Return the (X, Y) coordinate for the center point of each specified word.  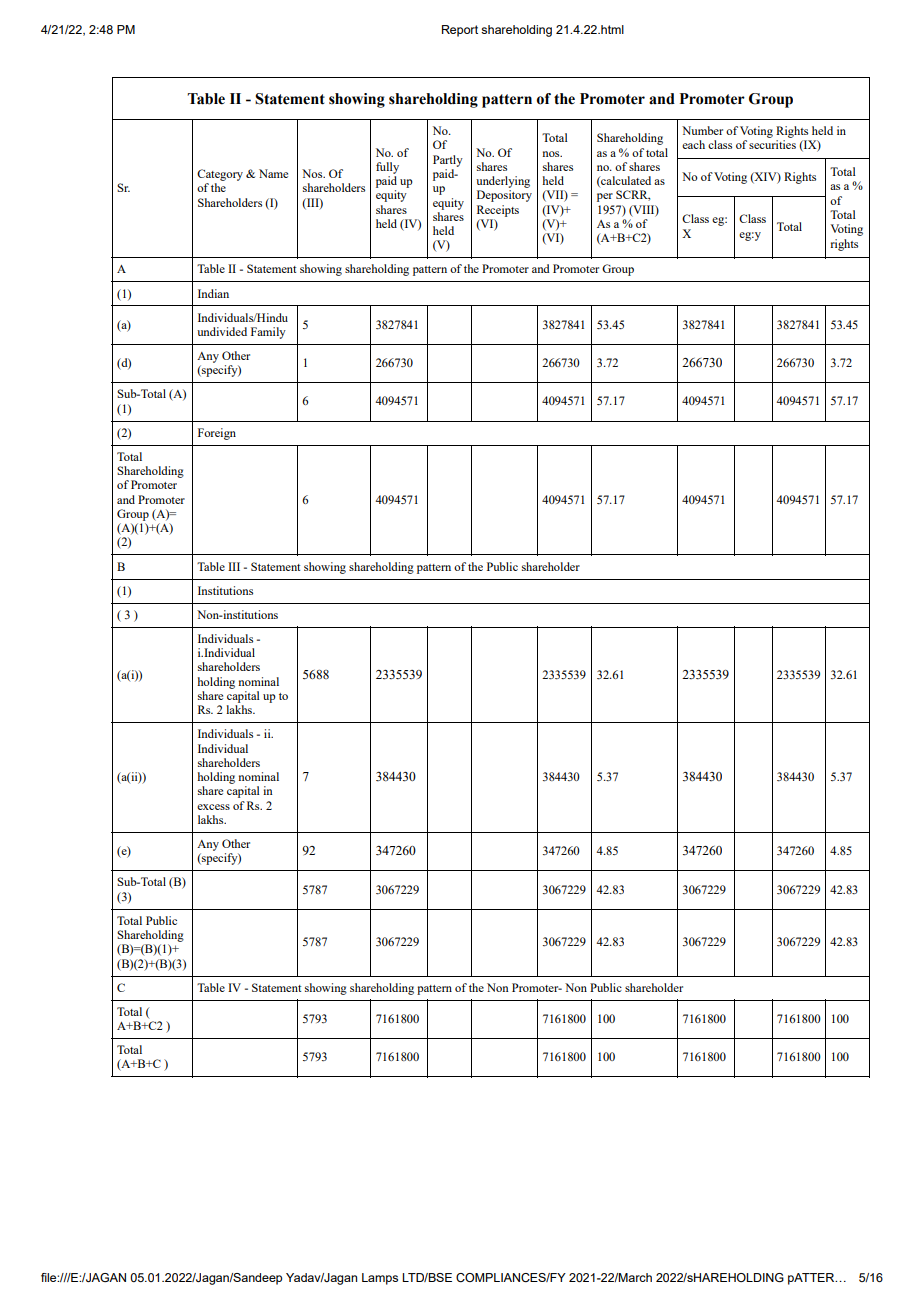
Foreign (217, 434)
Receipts (498, 211)
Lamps (380, 1279)
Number (702, 130)
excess (213, 807)
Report (460, 31)
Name (273, 173)
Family (268, 333)
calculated (625, 181)
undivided (222, 331)
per (605, 197)
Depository (504, 196)
